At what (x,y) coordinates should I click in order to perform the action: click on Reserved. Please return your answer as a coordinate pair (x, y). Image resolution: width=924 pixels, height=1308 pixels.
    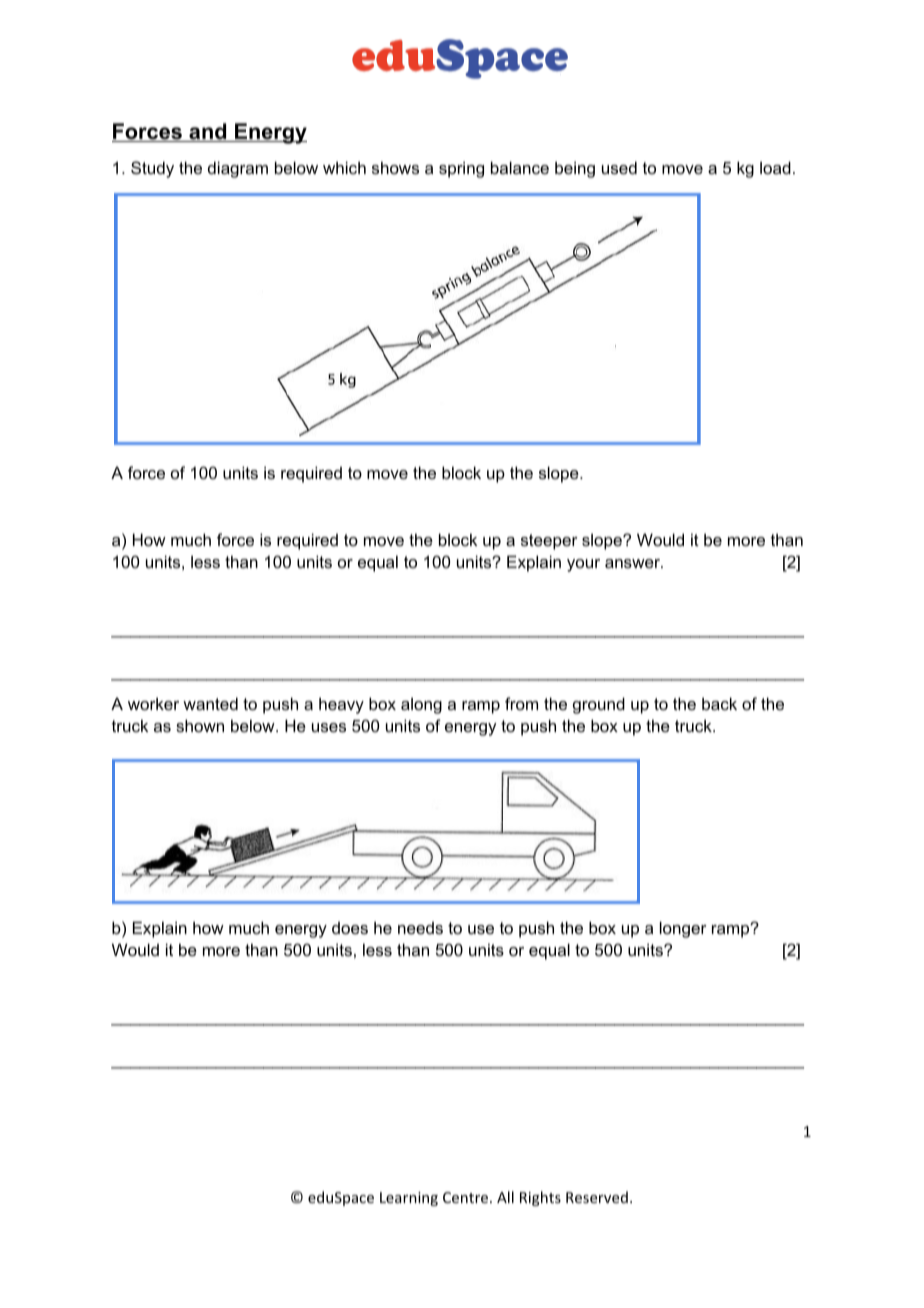
    Looking at the image, I should click on (597, 1197).
